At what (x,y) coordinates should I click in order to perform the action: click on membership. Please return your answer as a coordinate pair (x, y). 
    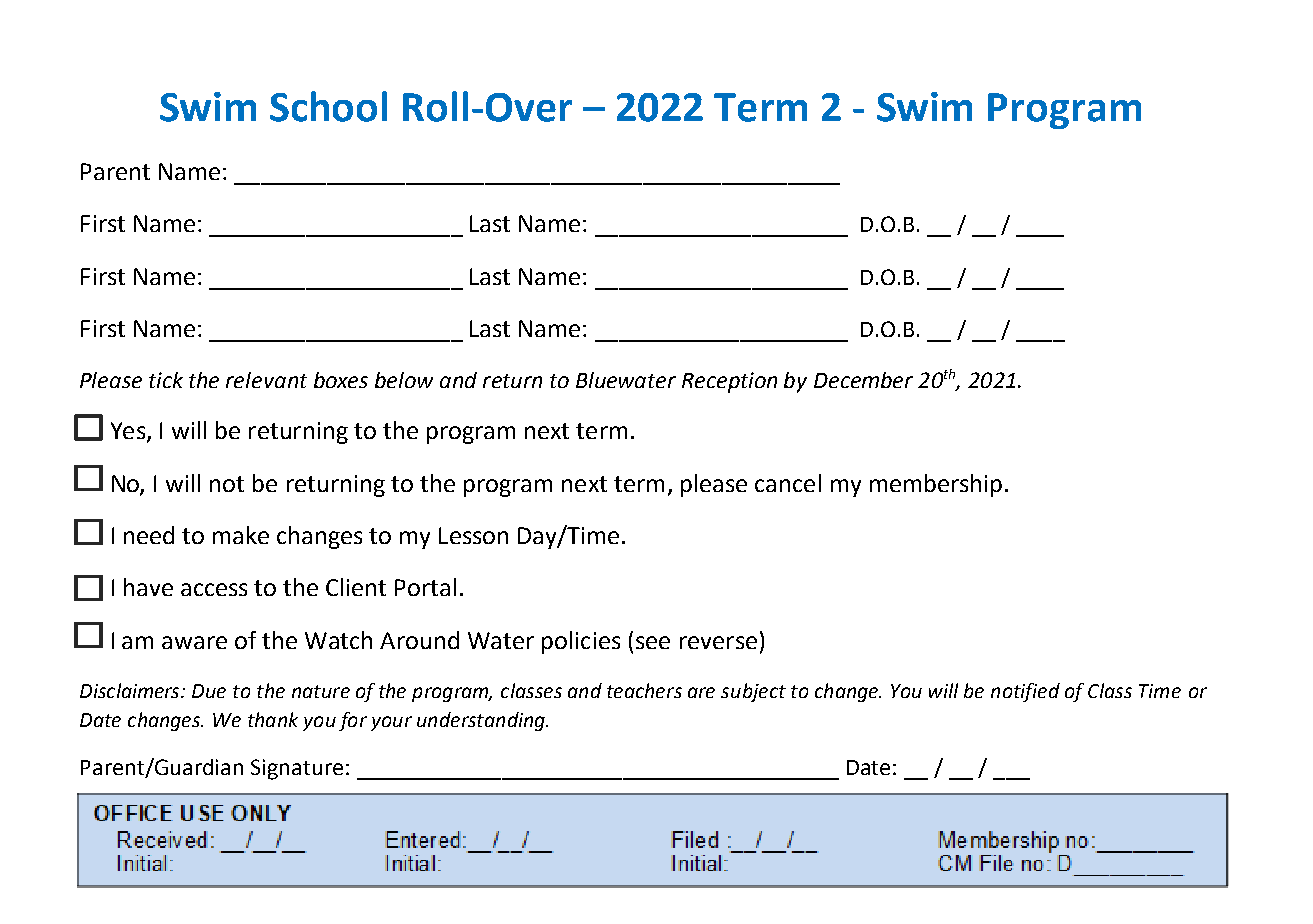
    Looking at the image, I should click on (936, 485).
